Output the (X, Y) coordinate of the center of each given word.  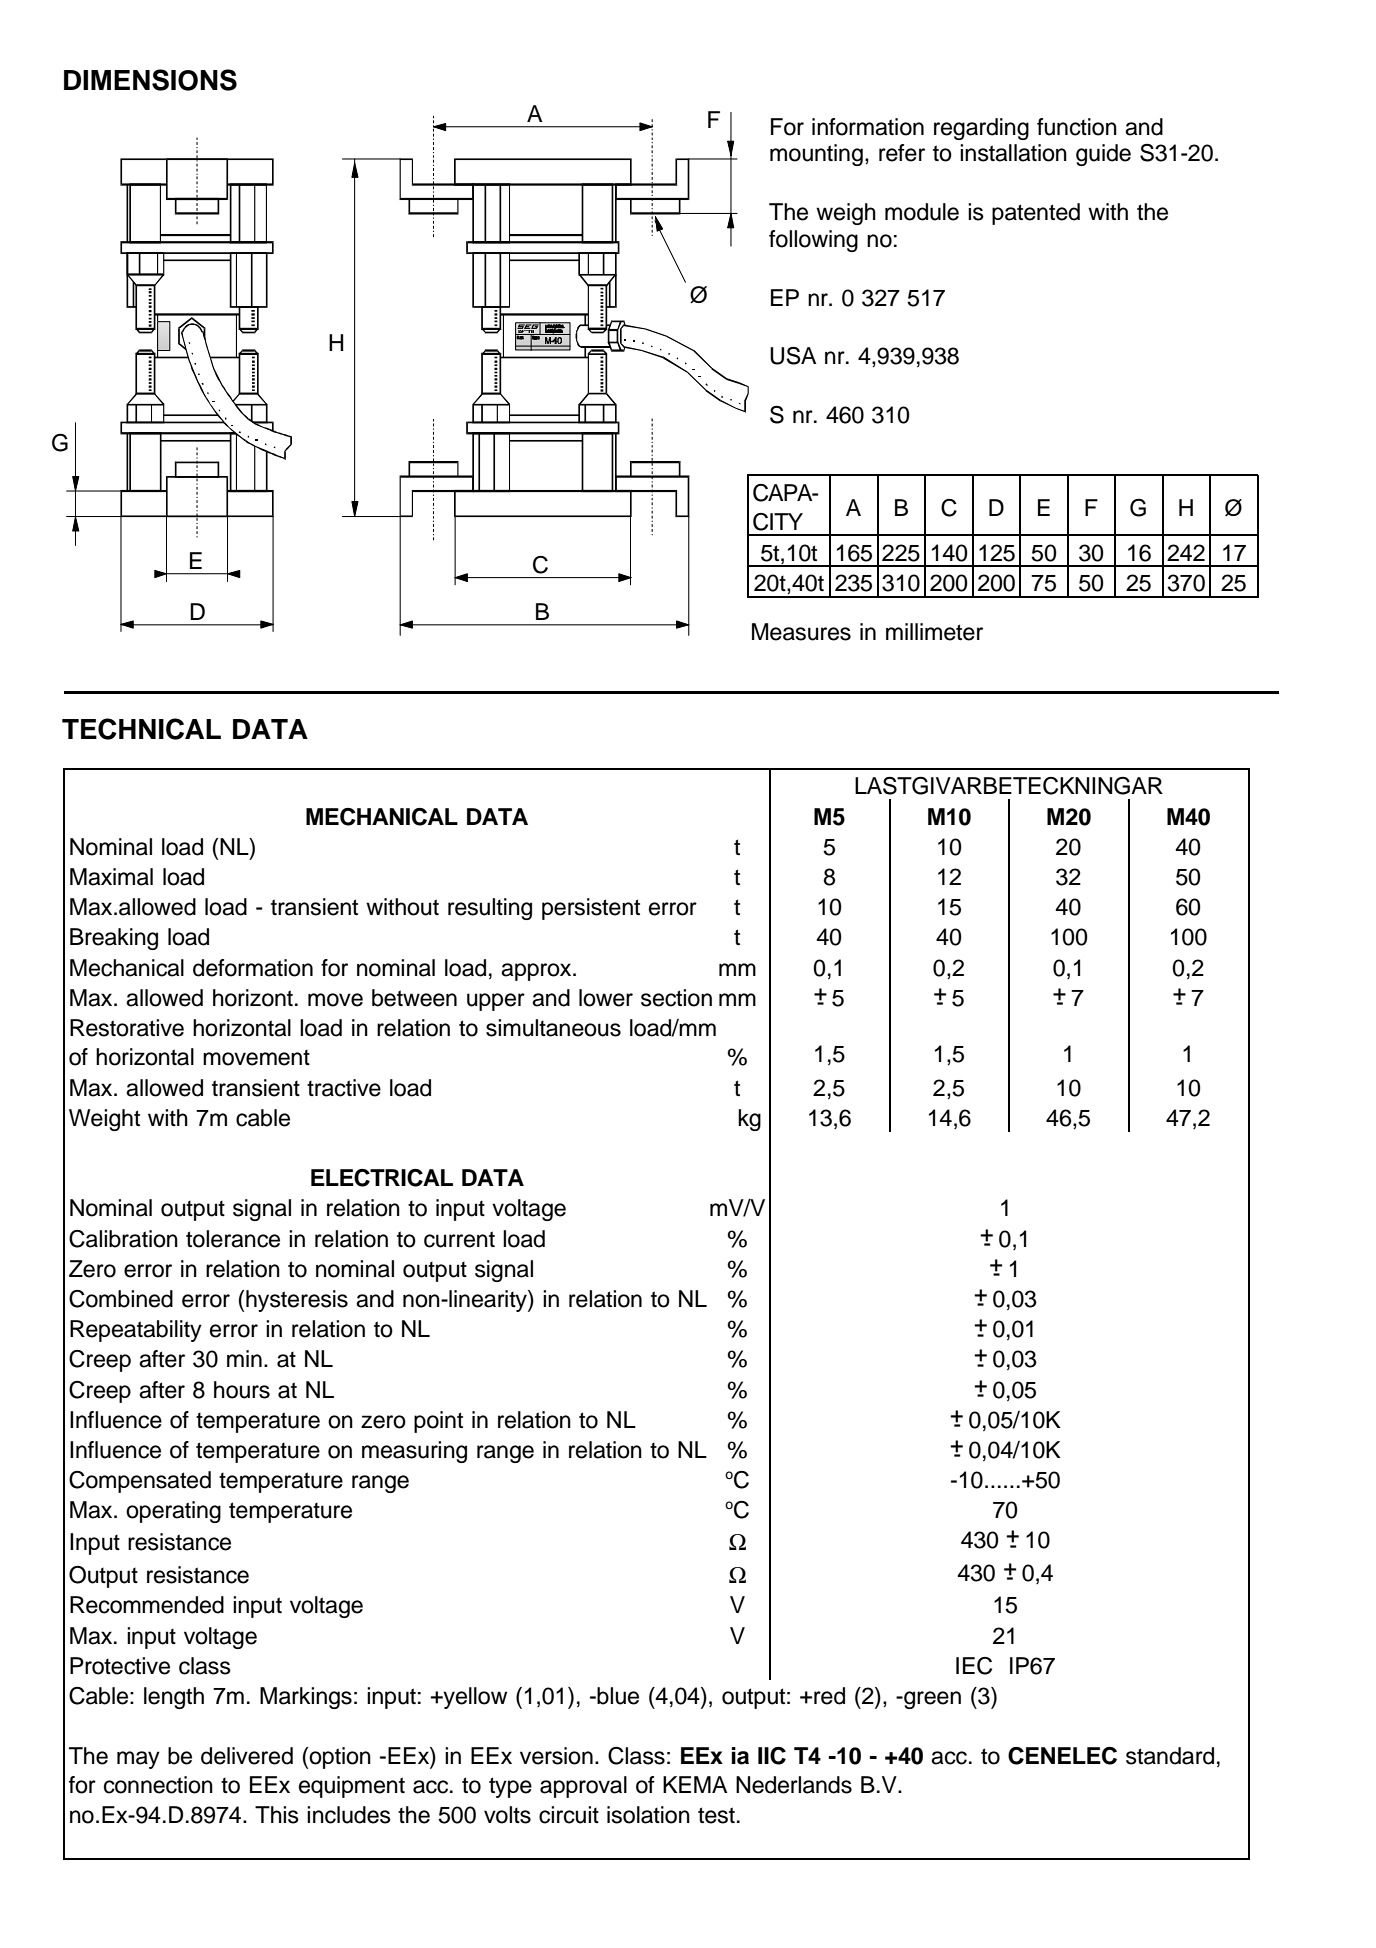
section (676, 998)
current (459, 1239)
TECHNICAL (141, 729)
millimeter (934, 632)
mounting (816, 155)
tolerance (233, 1239)
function (1077, 127)
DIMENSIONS (150, 80)
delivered (247, 1756)
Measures (801, 632)
